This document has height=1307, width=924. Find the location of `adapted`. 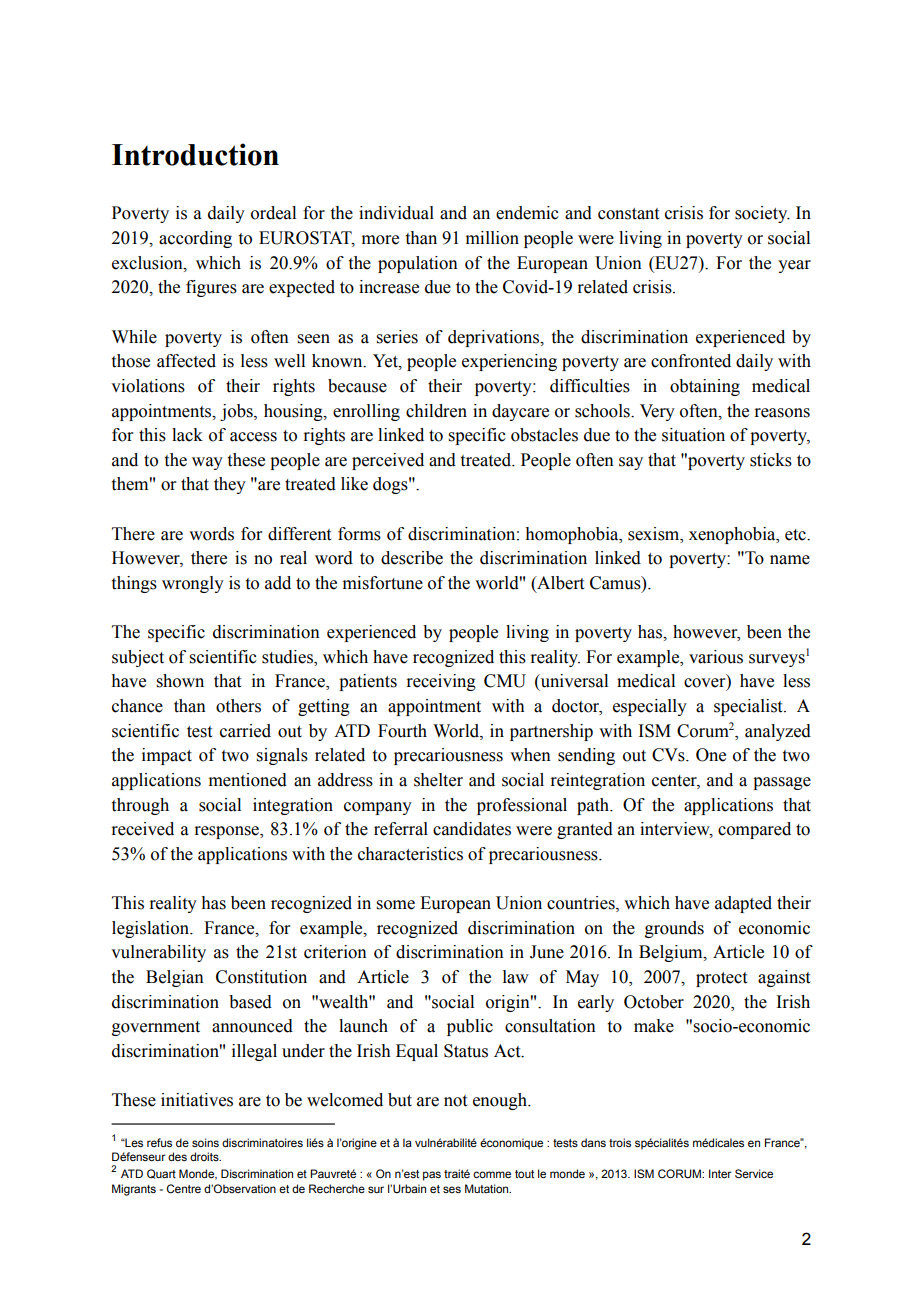

adapted is located at coordinates (743, 904).
